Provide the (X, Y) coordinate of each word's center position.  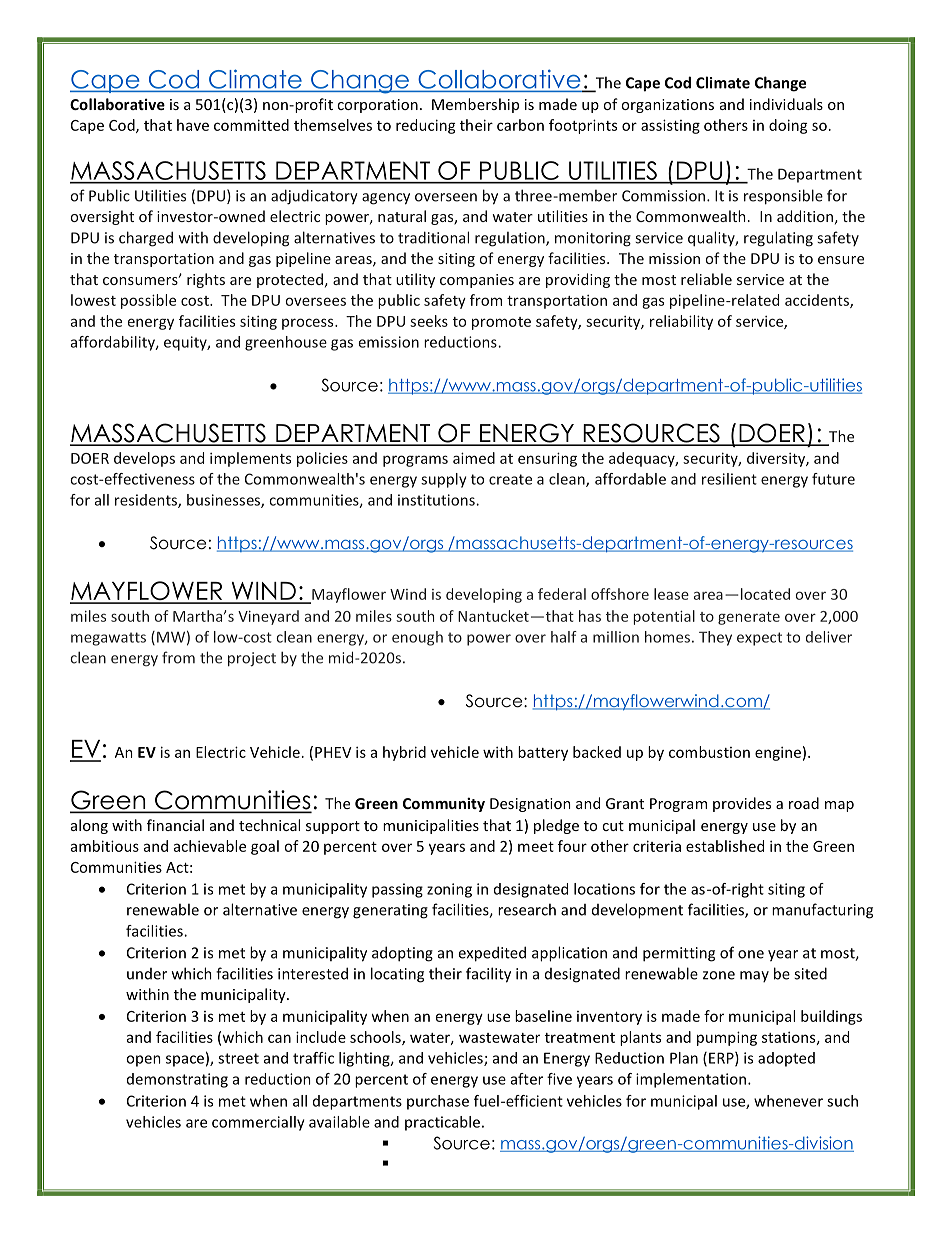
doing (788, 126)
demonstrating (177, 1080)
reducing (426, 126)
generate (749, 618)
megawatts (108, 639)
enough (417, 638)
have (193, 125)
